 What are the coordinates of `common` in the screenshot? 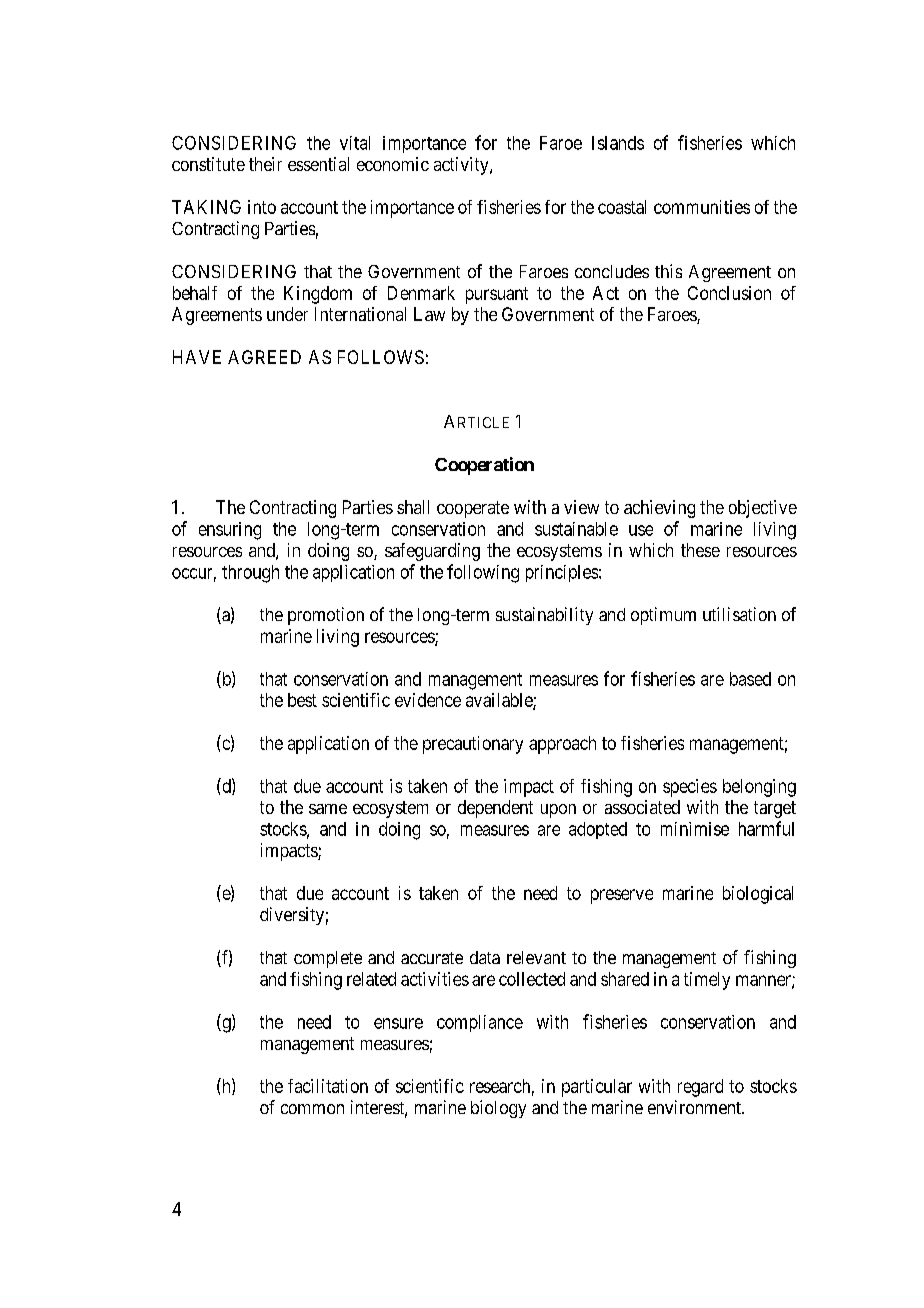 It's located at (312, 1109).
